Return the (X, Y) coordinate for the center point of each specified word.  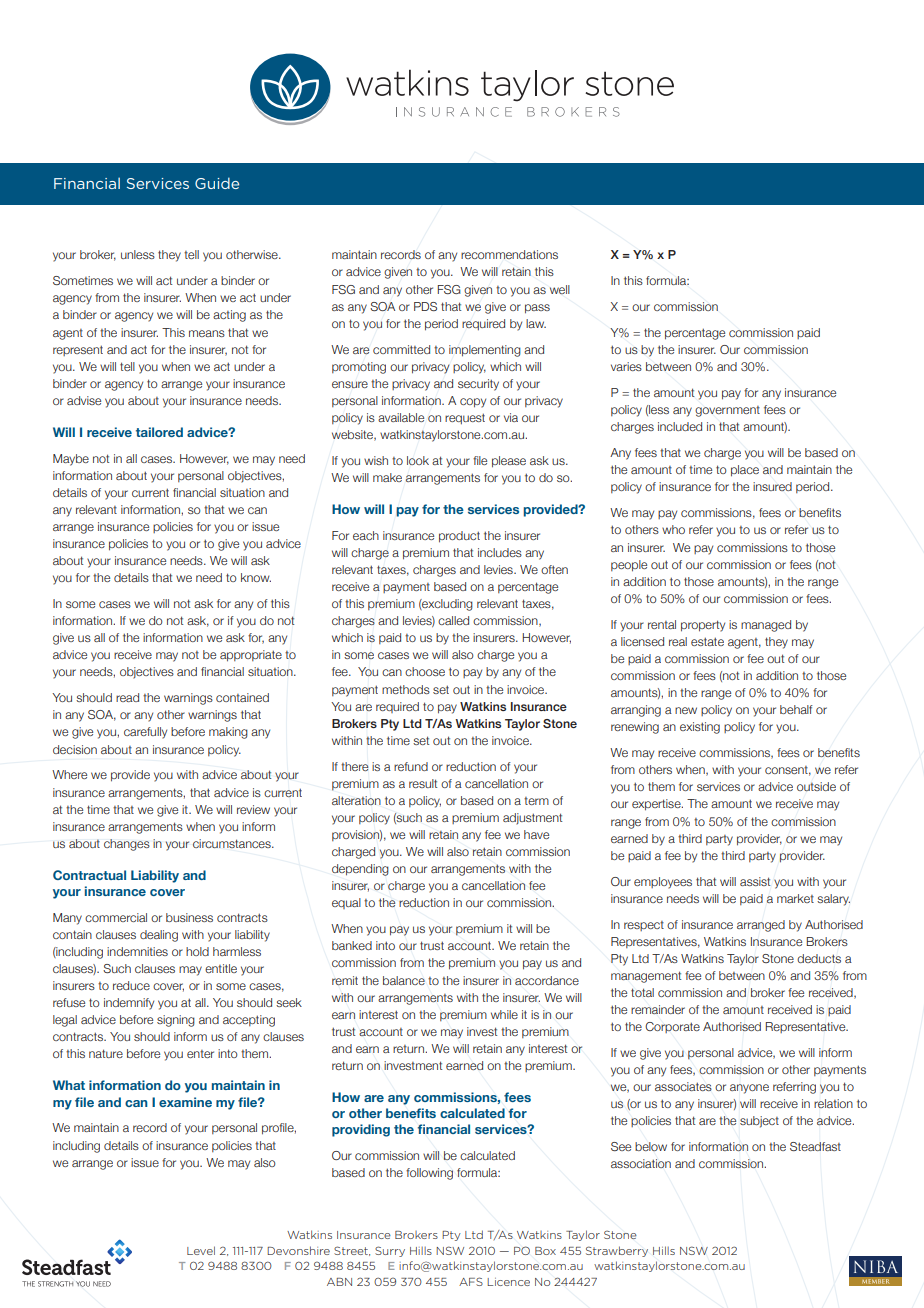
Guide (217, 183)
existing (700, 728)
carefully (145, 733)
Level (201, 1250)
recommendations (509, 254)
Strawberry (617, 1251)
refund (411, 766)
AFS (471, 1281)
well (560, 289)
